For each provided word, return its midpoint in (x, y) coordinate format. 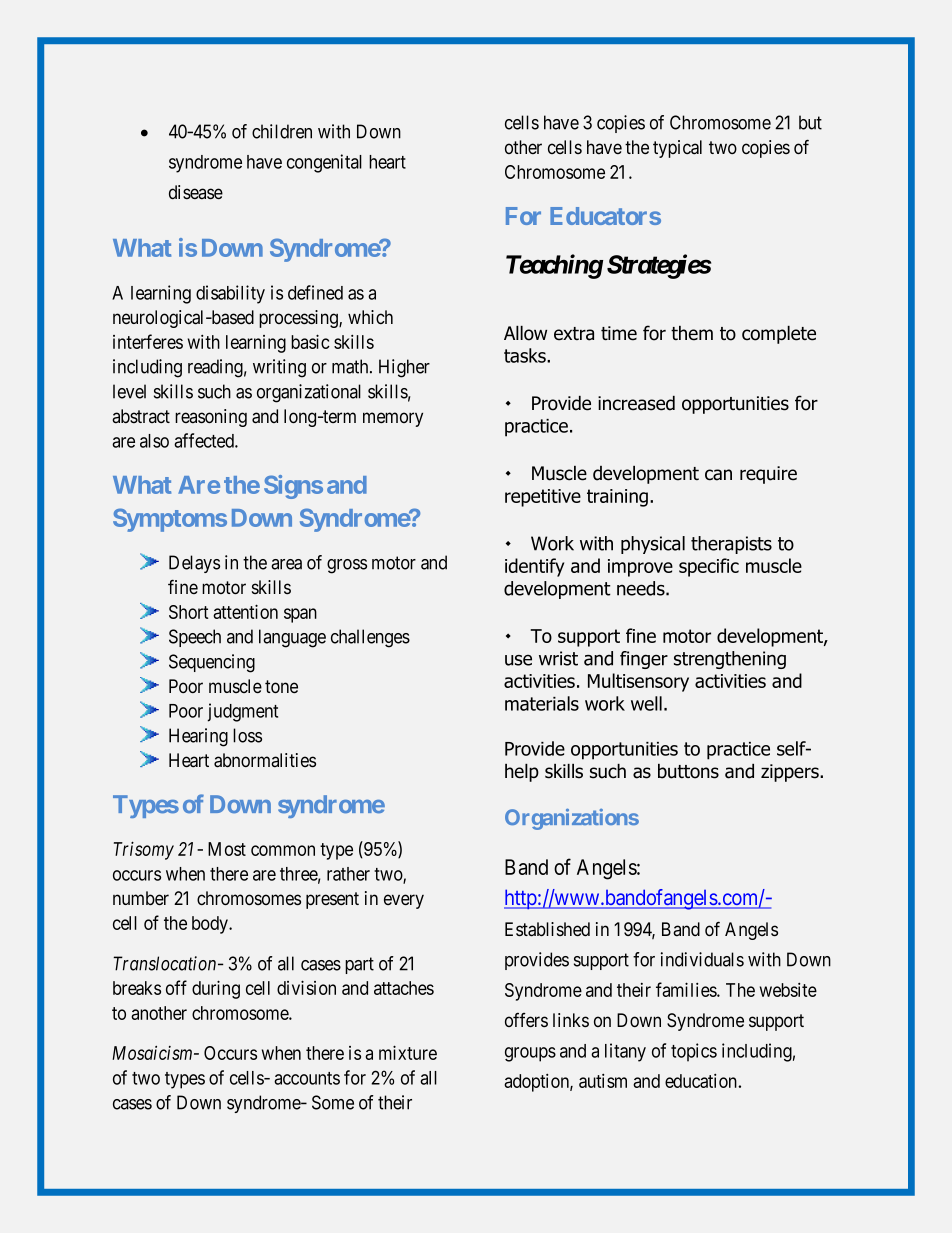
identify (534, 567)
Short (188, 612)
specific (709, 567)
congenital (324, 163)
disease (196, 192)
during (216, 989)
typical (677, 149)
